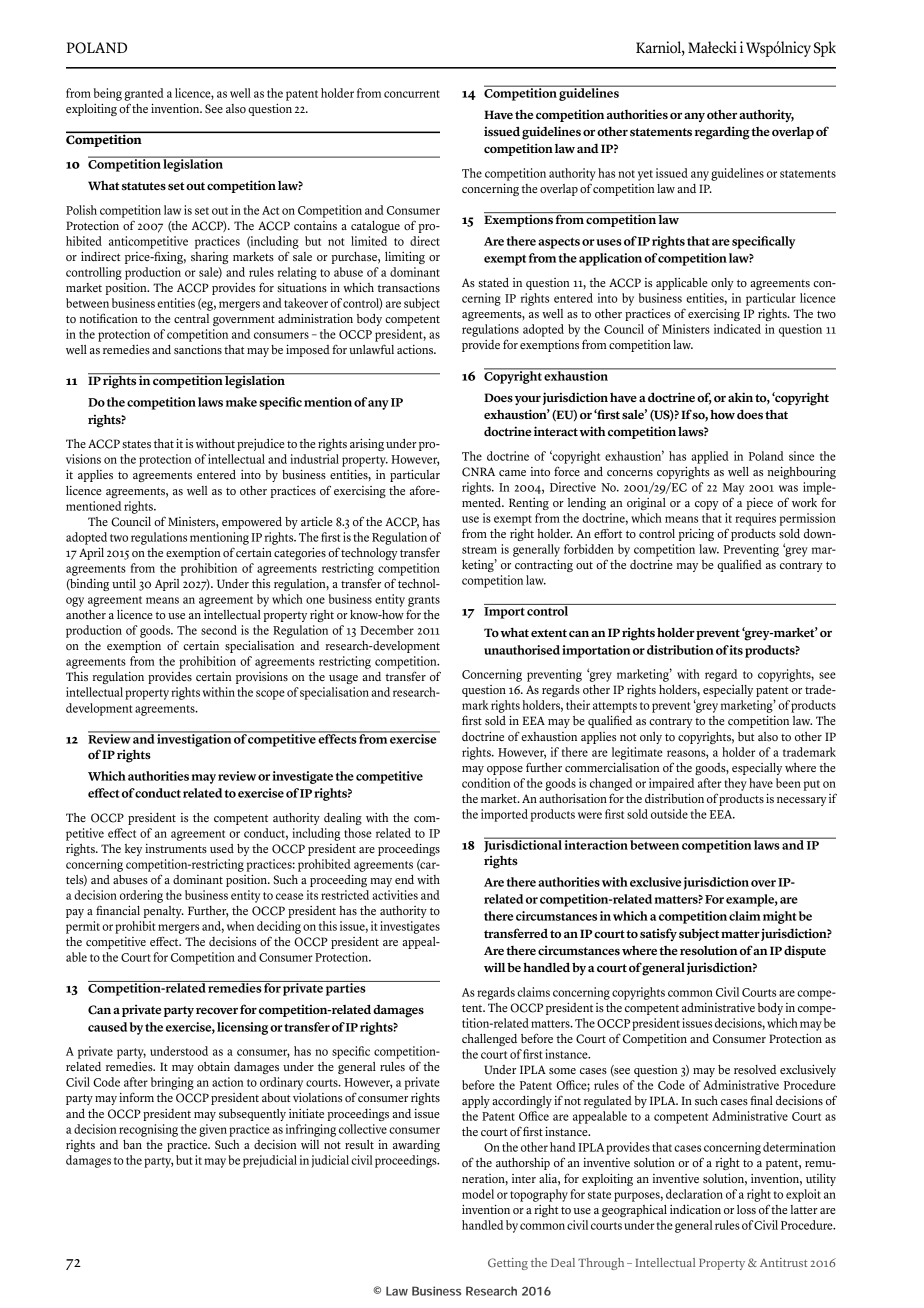  Describe the element at coordinates (219, 630) in the image. I see `second` at that location.
